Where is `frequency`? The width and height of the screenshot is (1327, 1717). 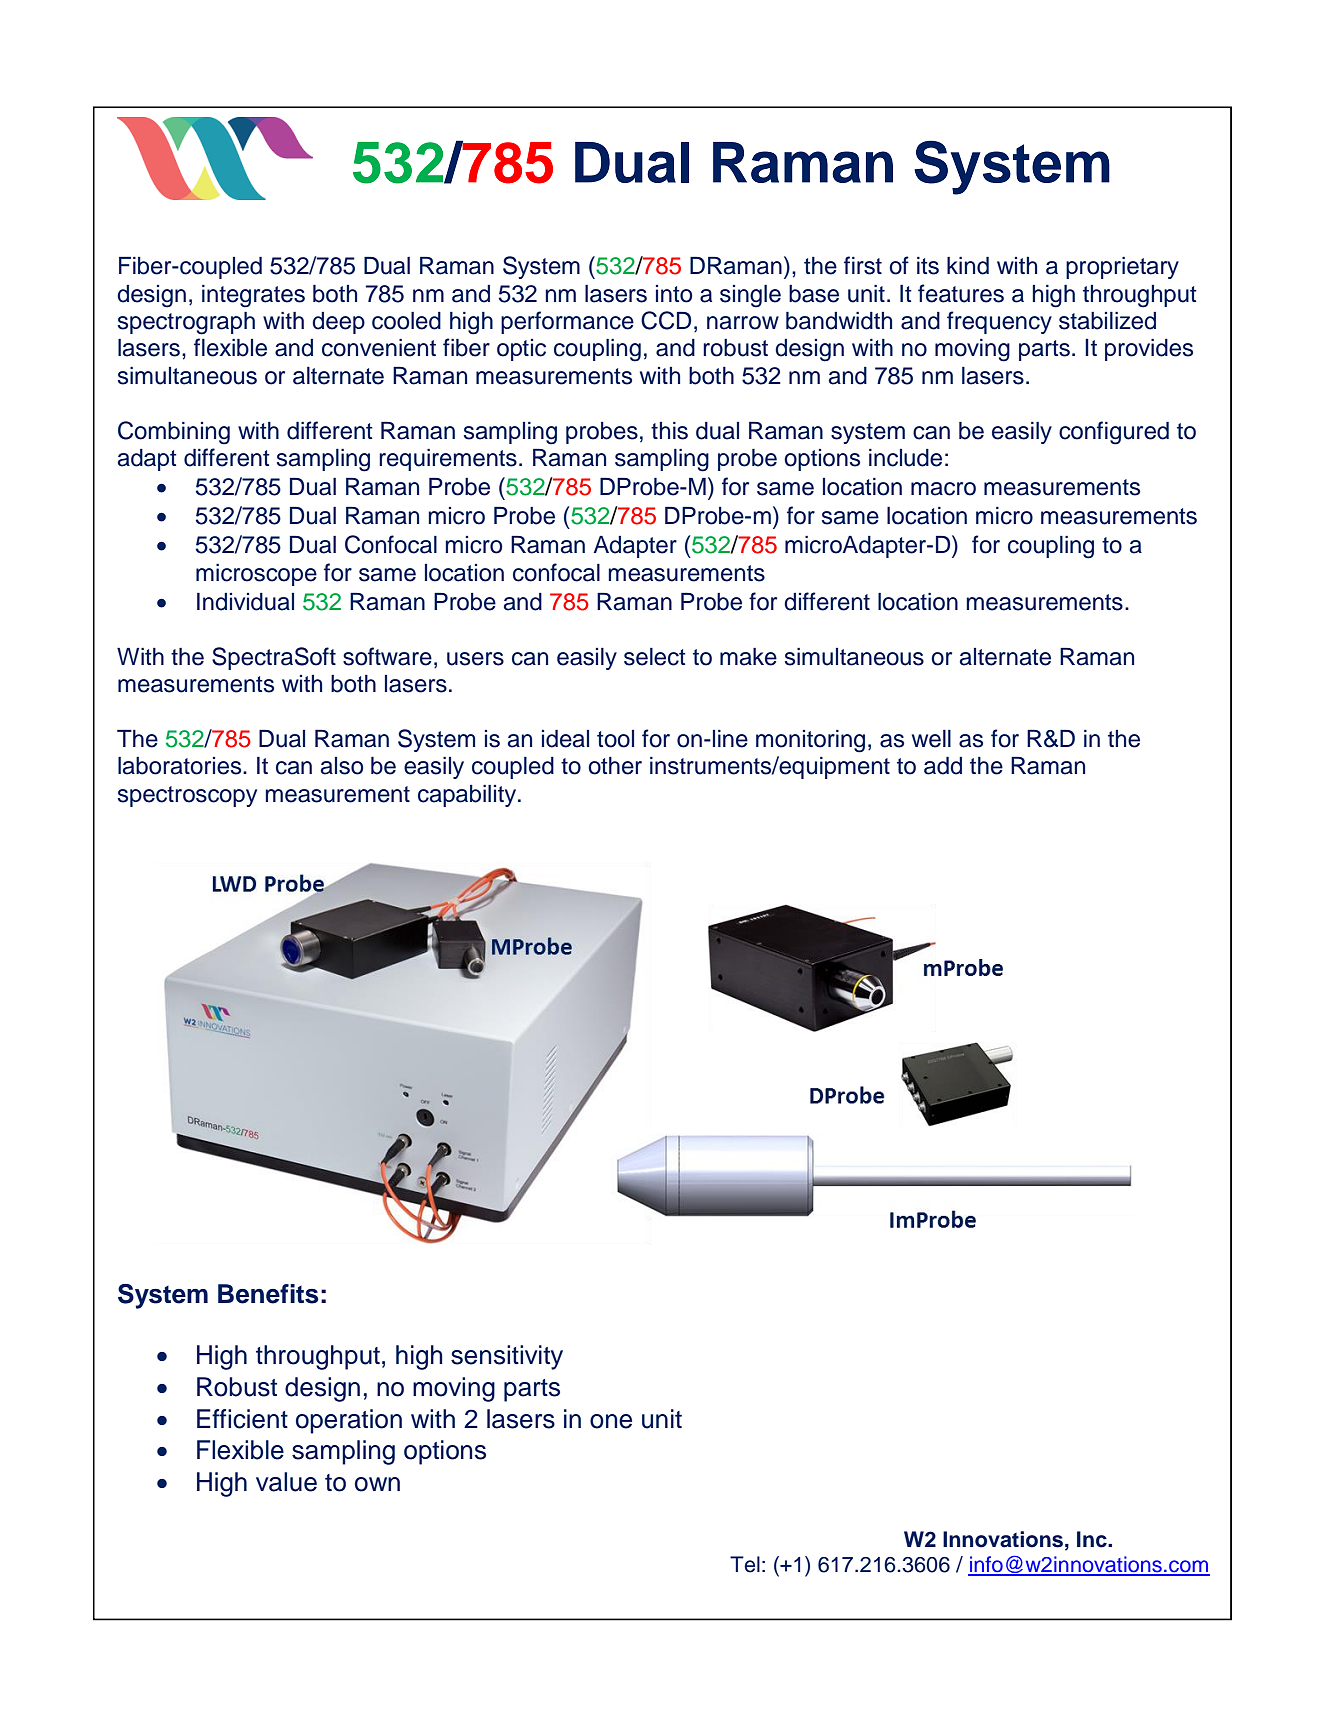 frequency is located at coordinates (999, 322).
